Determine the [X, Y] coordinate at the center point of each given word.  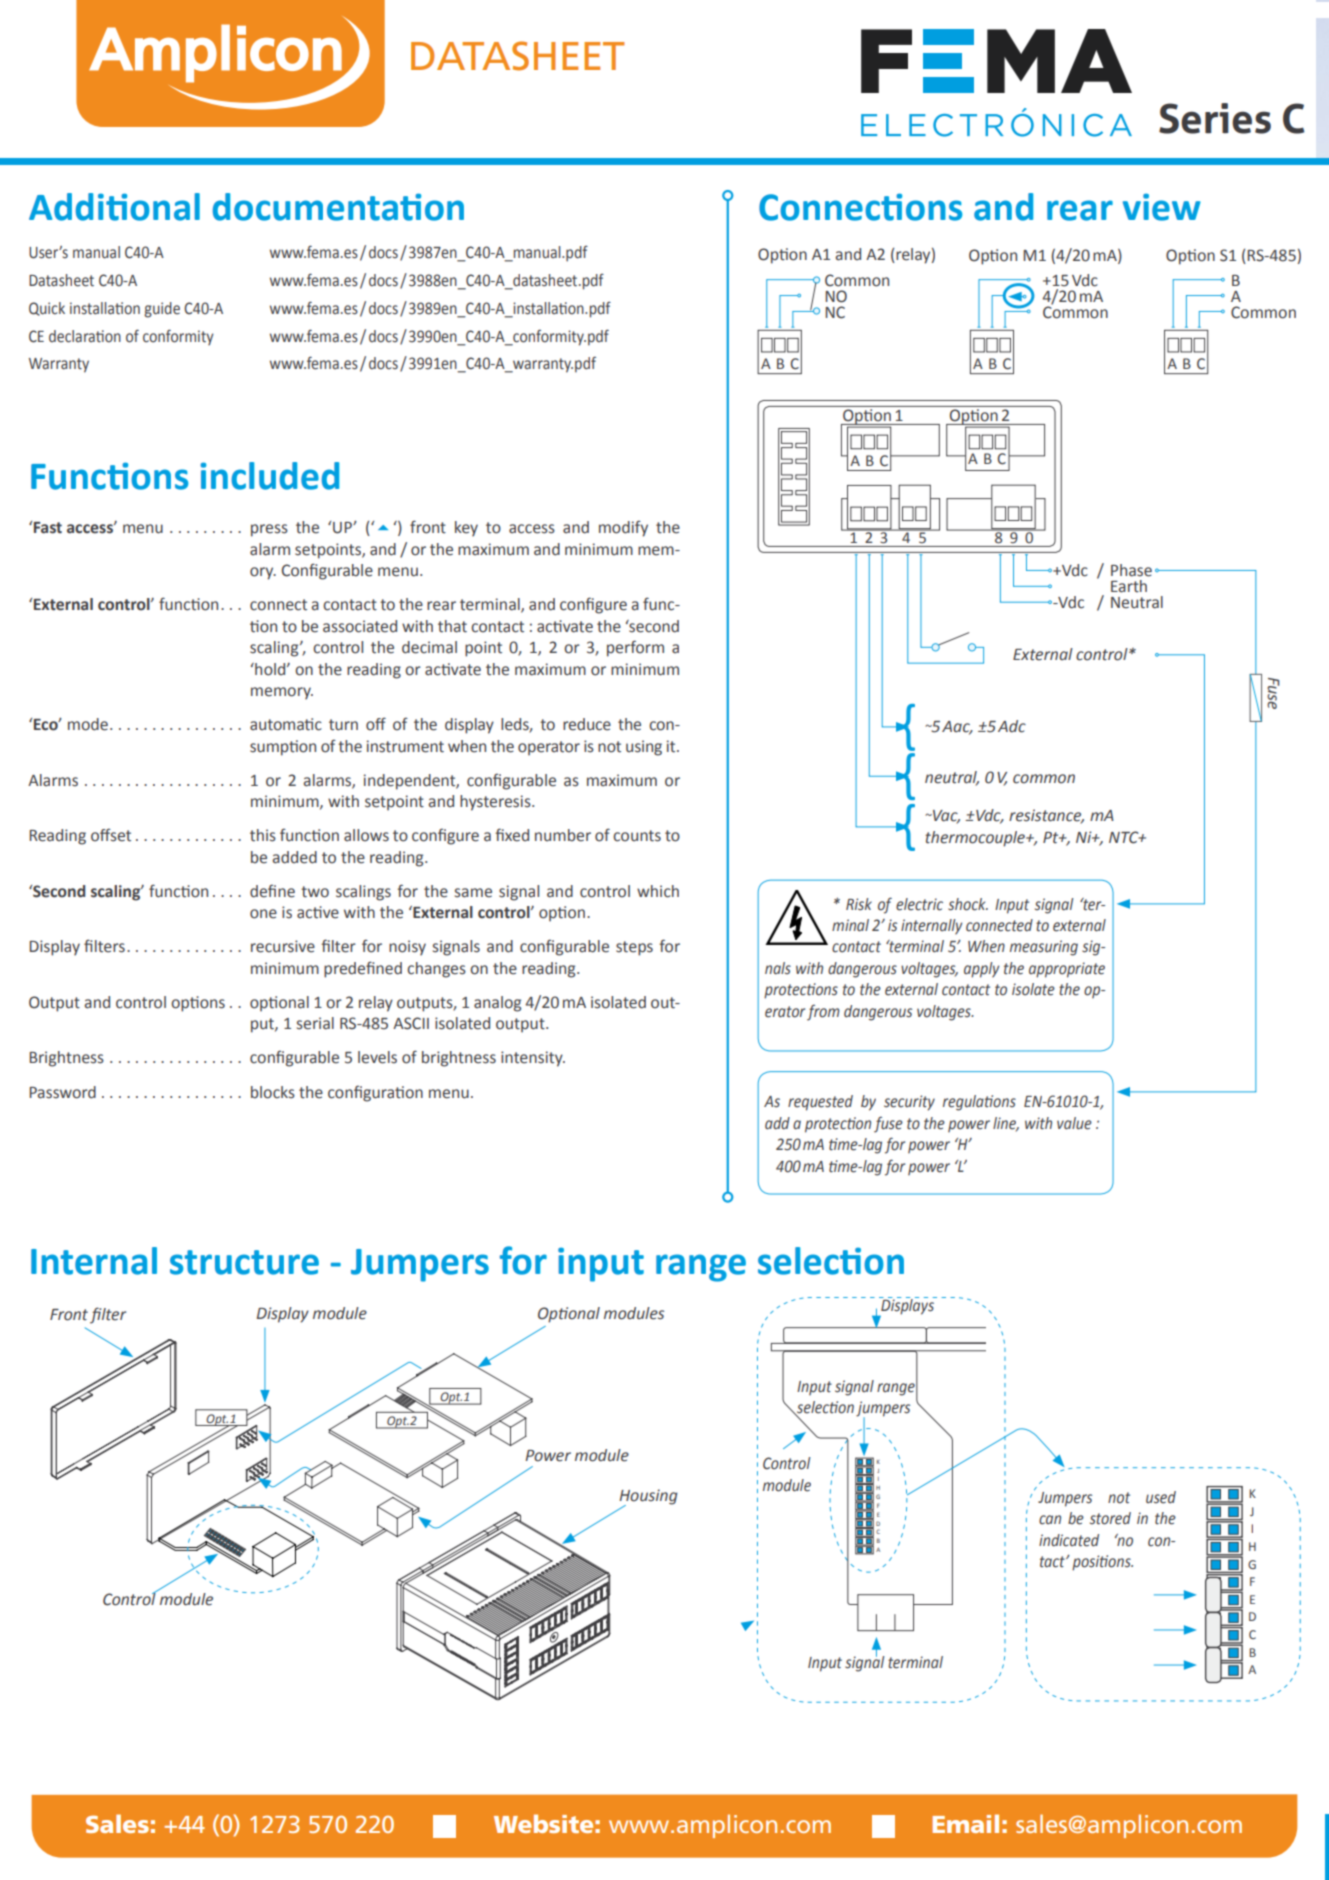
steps [634, 948]
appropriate [1067, 970]
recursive [283, 946]
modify [623, 528]
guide [162, 310]
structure [244, 1262]
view [1162, 207]
